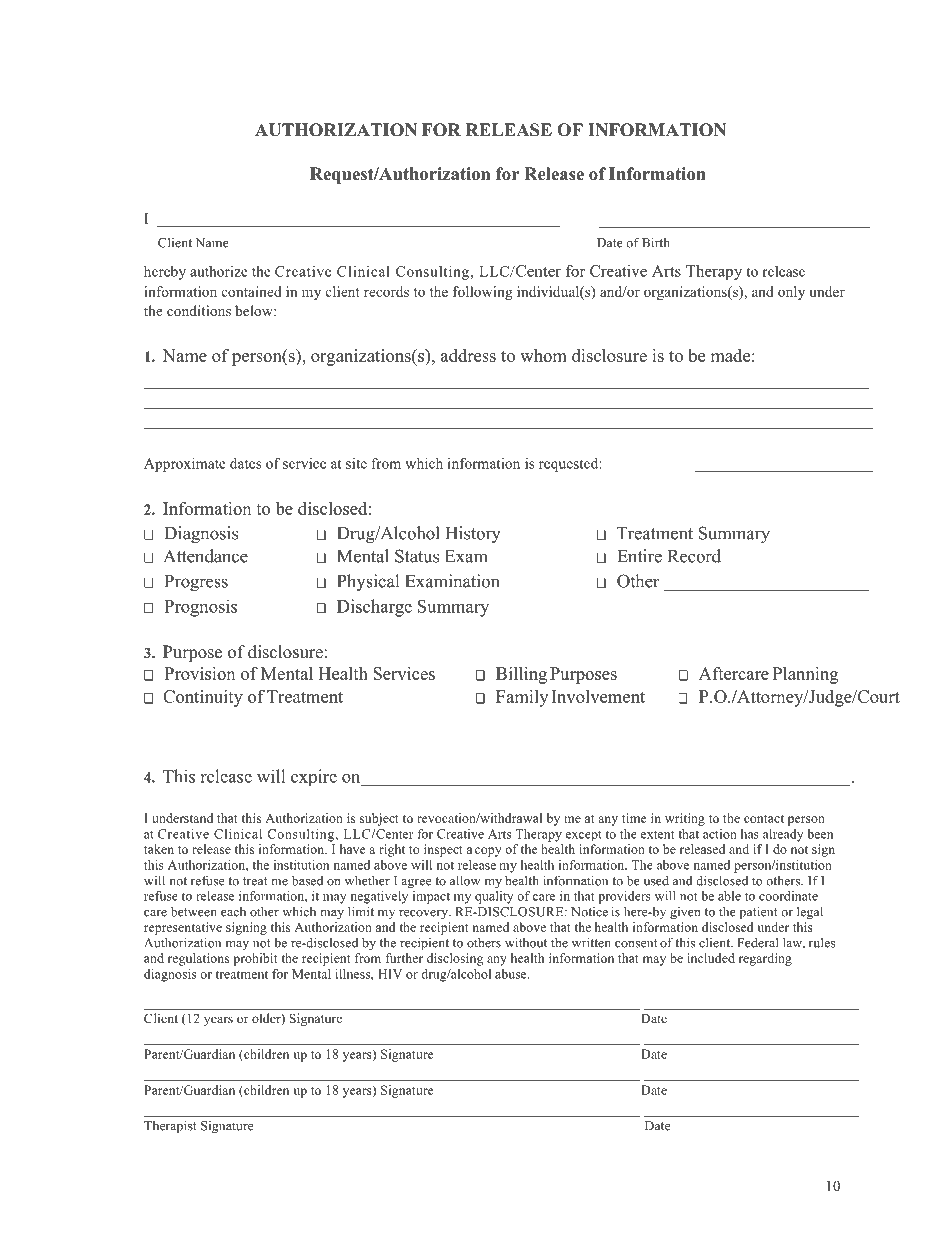 This screenshot has height=1233, width=952. Describe the element at coordinates (512, 974) in the screenshot. I see `abuse` at that location.
